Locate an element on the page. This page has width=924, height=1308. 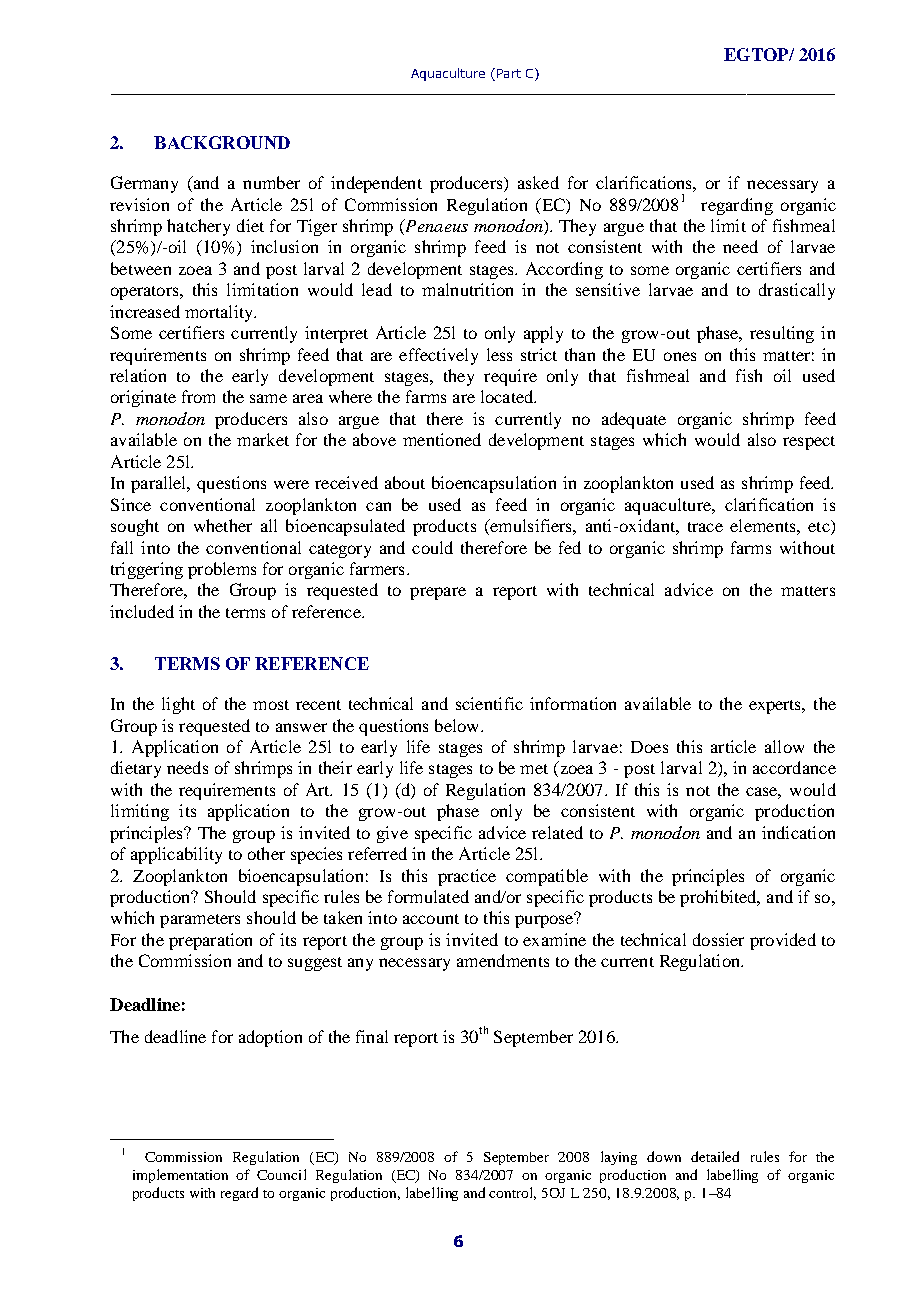
implementation is located at coordinates (180, 1176).
